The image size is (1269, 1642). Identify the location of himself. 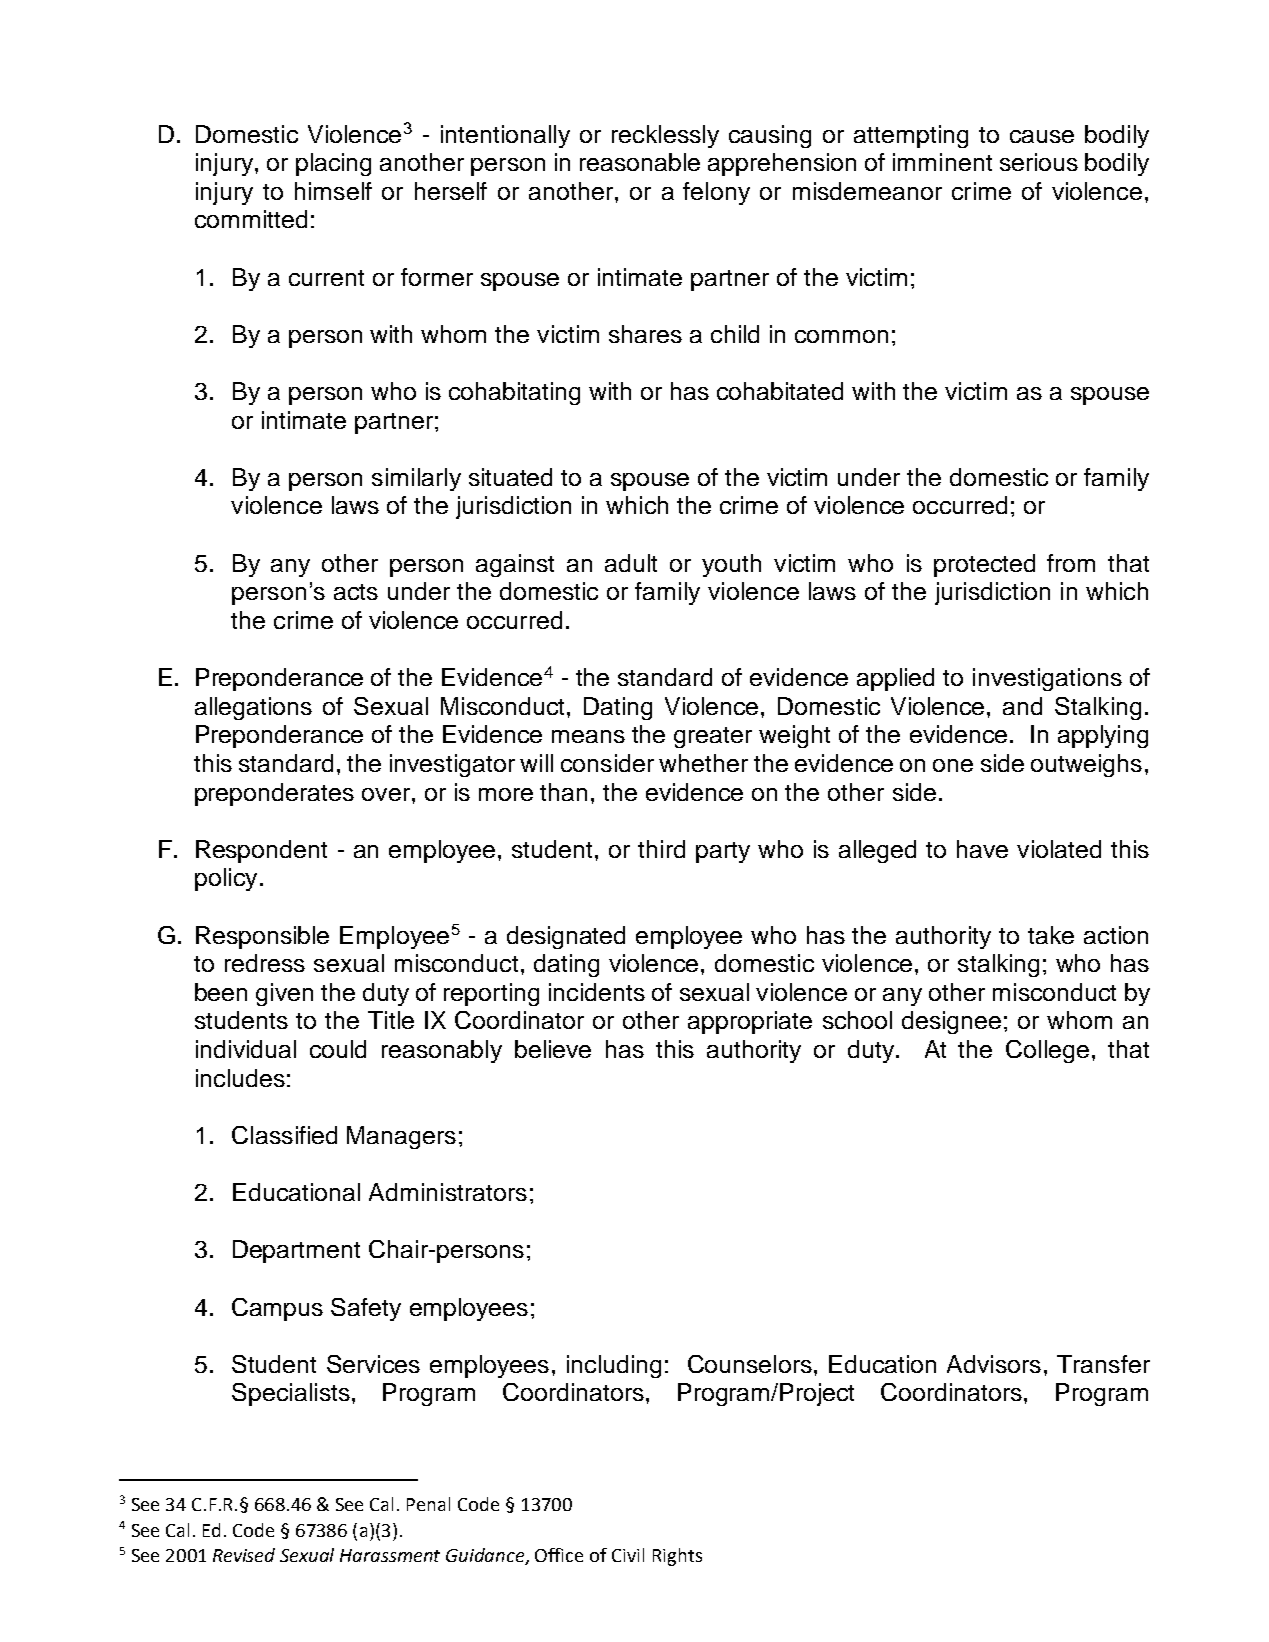
(333, 191).
